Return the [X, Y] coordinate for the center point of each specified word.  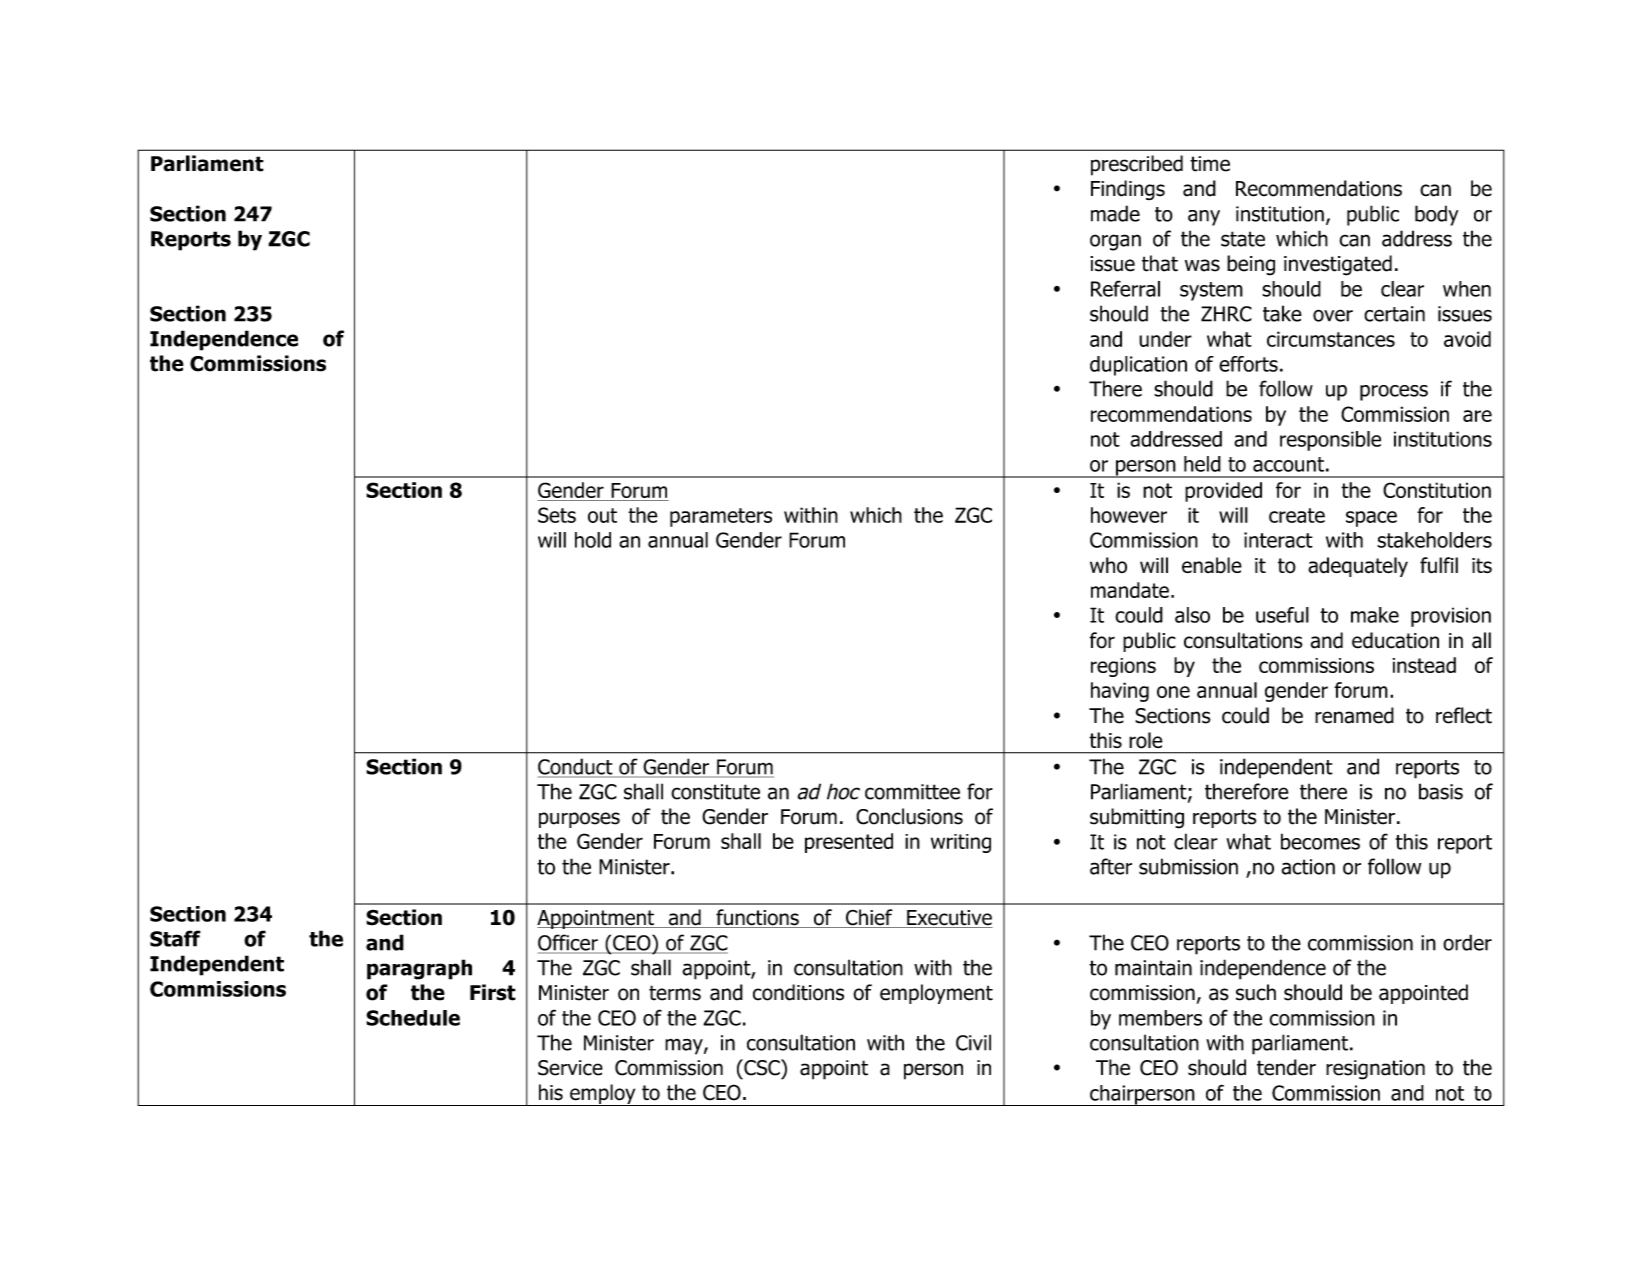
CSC [762, 1067]
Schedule [413, 1018]
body [1437, 215]
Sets [557, 515]
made [1115, 213]
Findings [1128, 190]
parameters [721, 517]
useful [1282, 615]
